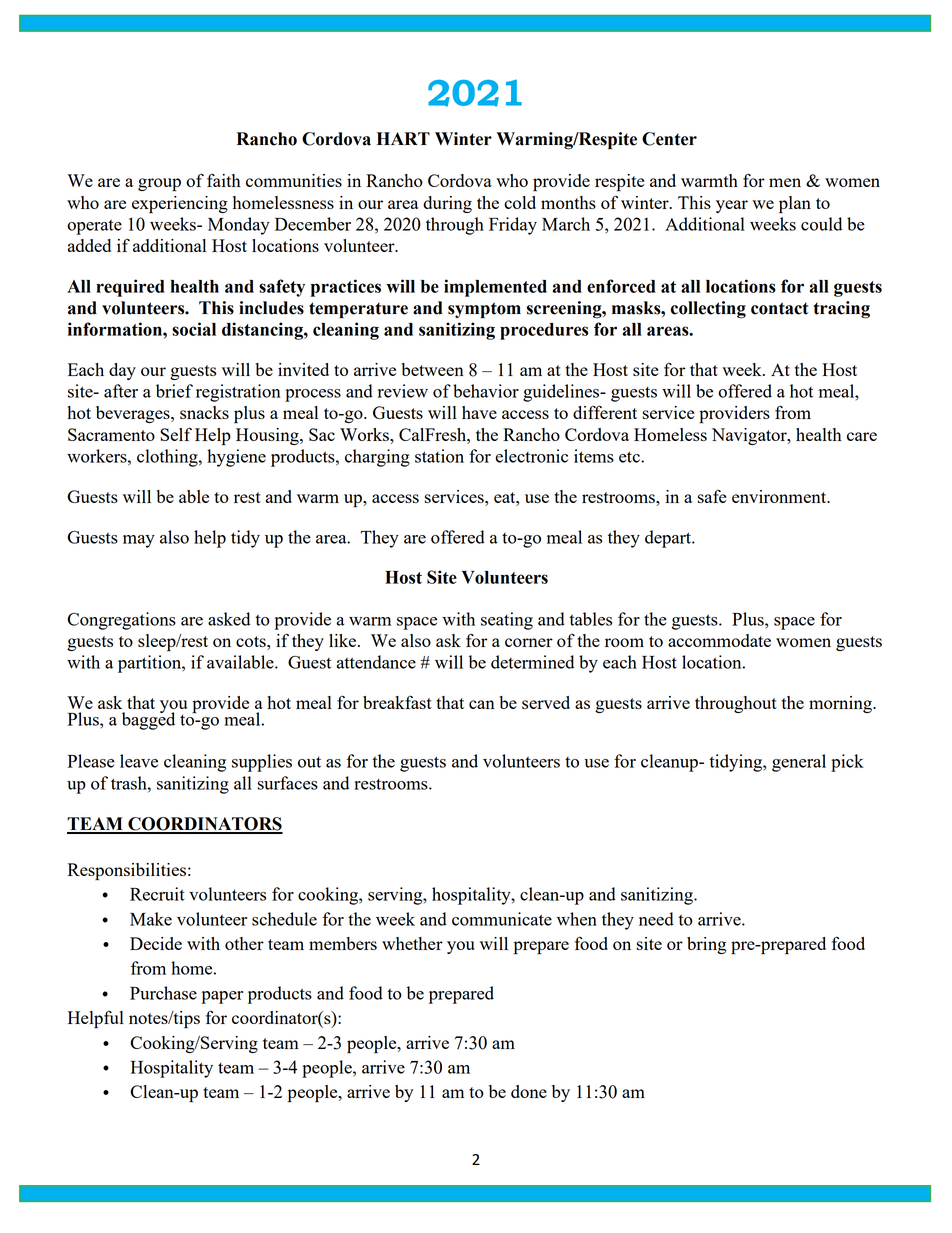 The height and width of the screenshot is (1233, 952). I want to click on leave, so click(139, 761).
